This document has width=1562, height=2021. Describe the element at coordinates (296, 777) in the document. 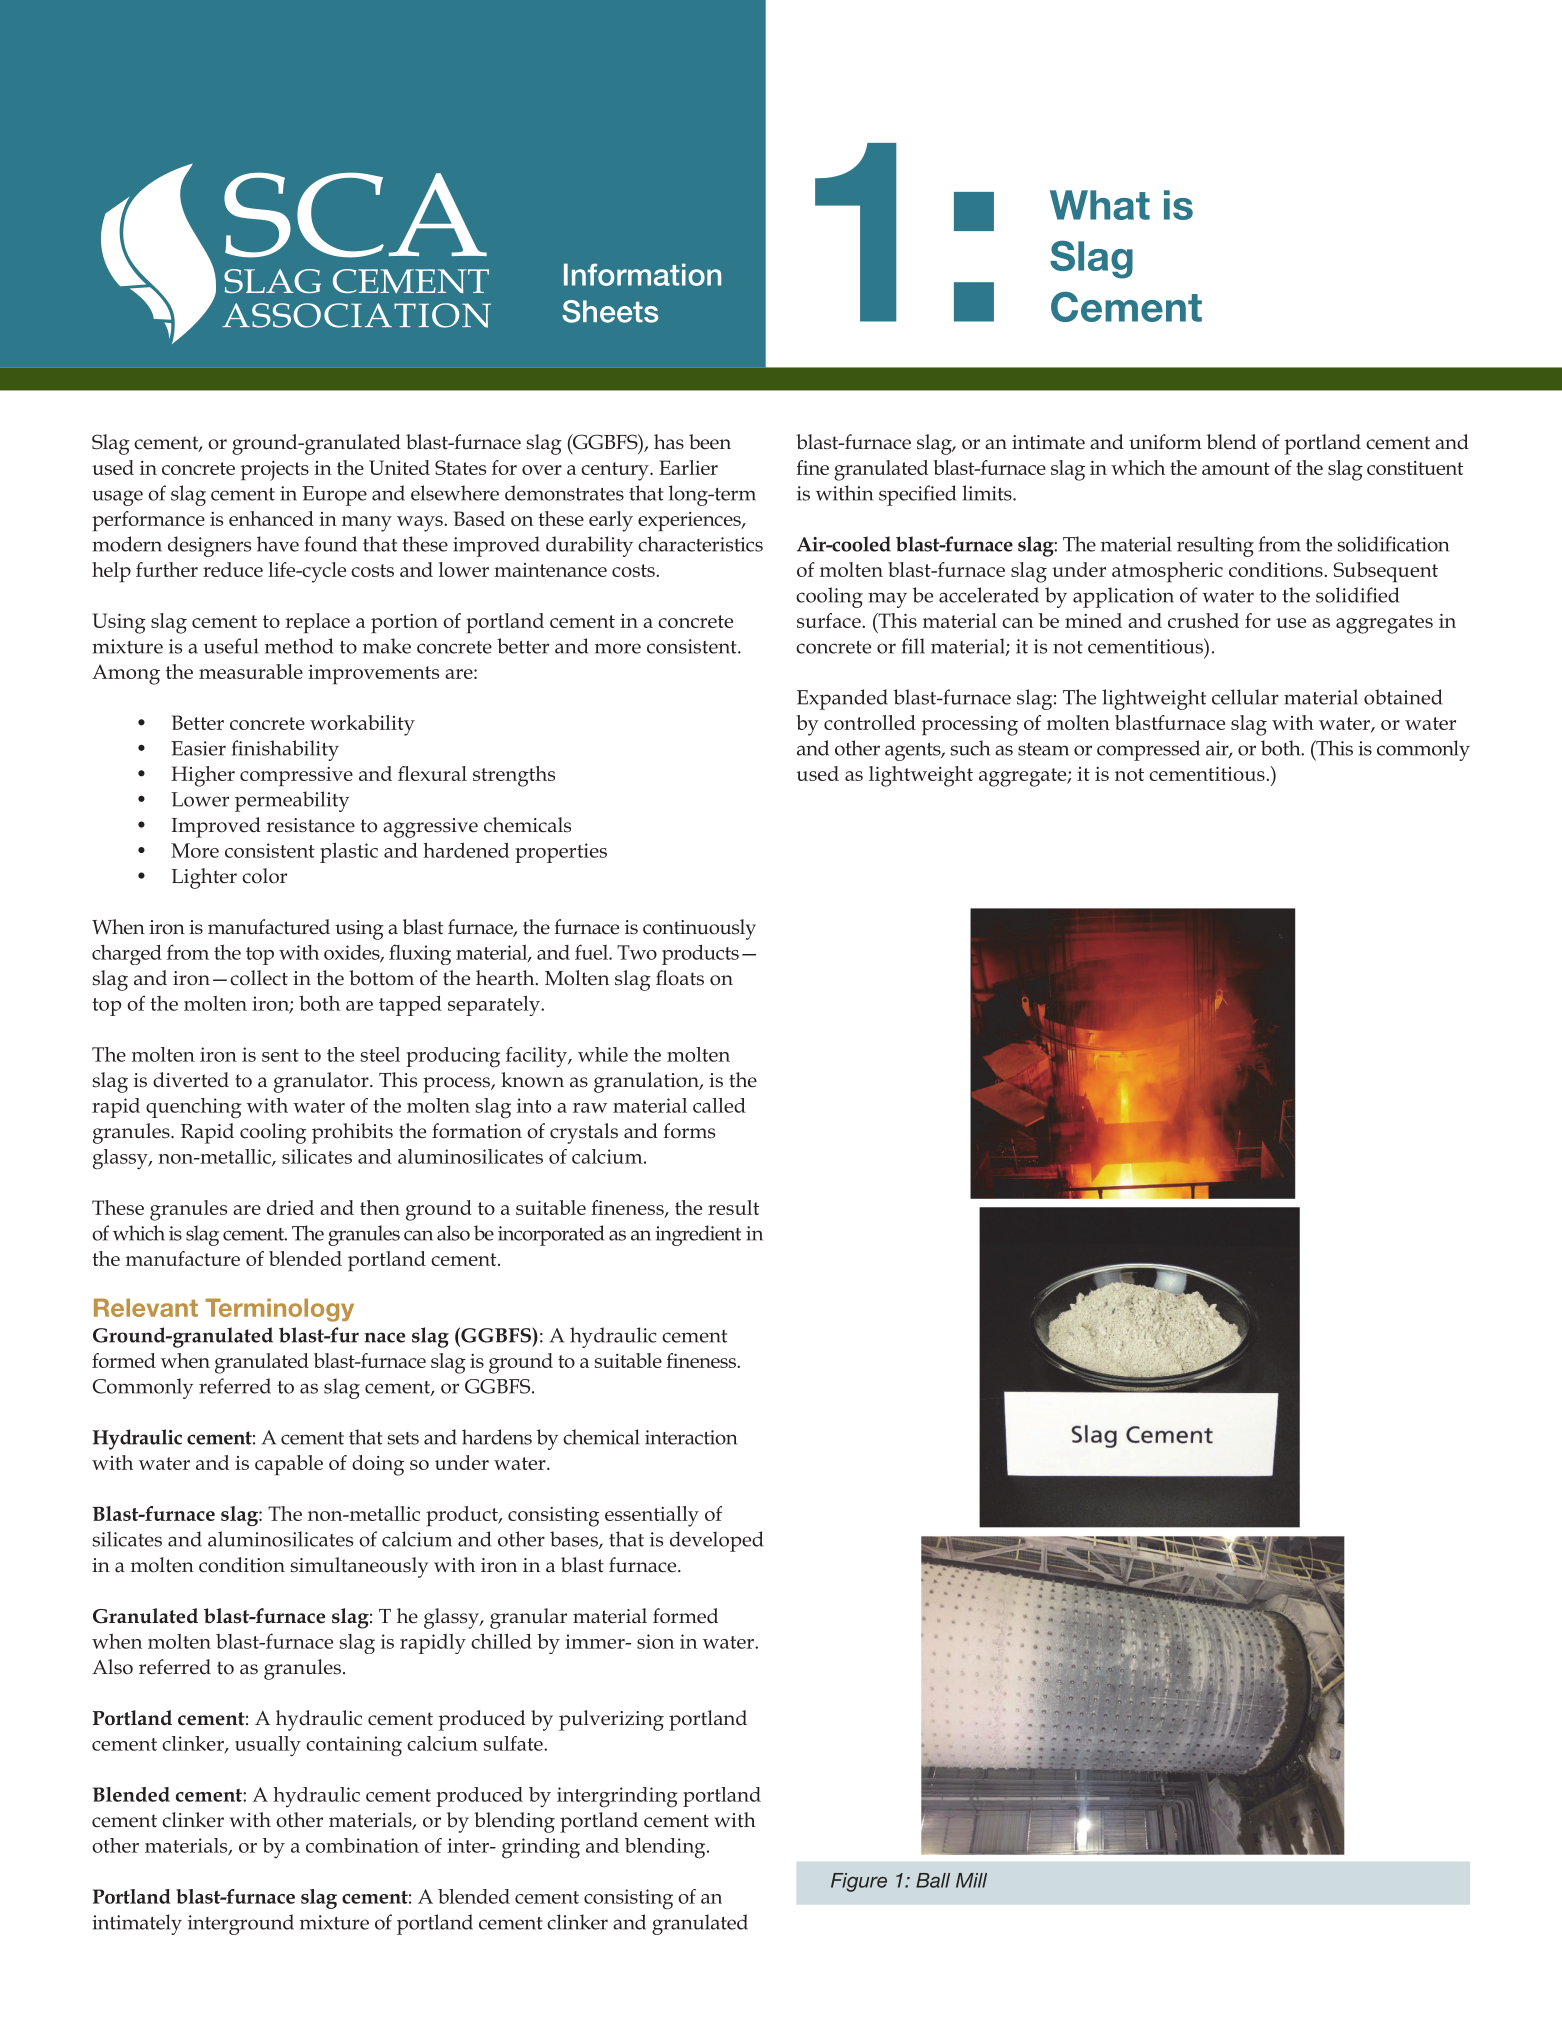

I see `compressive` at that location.
